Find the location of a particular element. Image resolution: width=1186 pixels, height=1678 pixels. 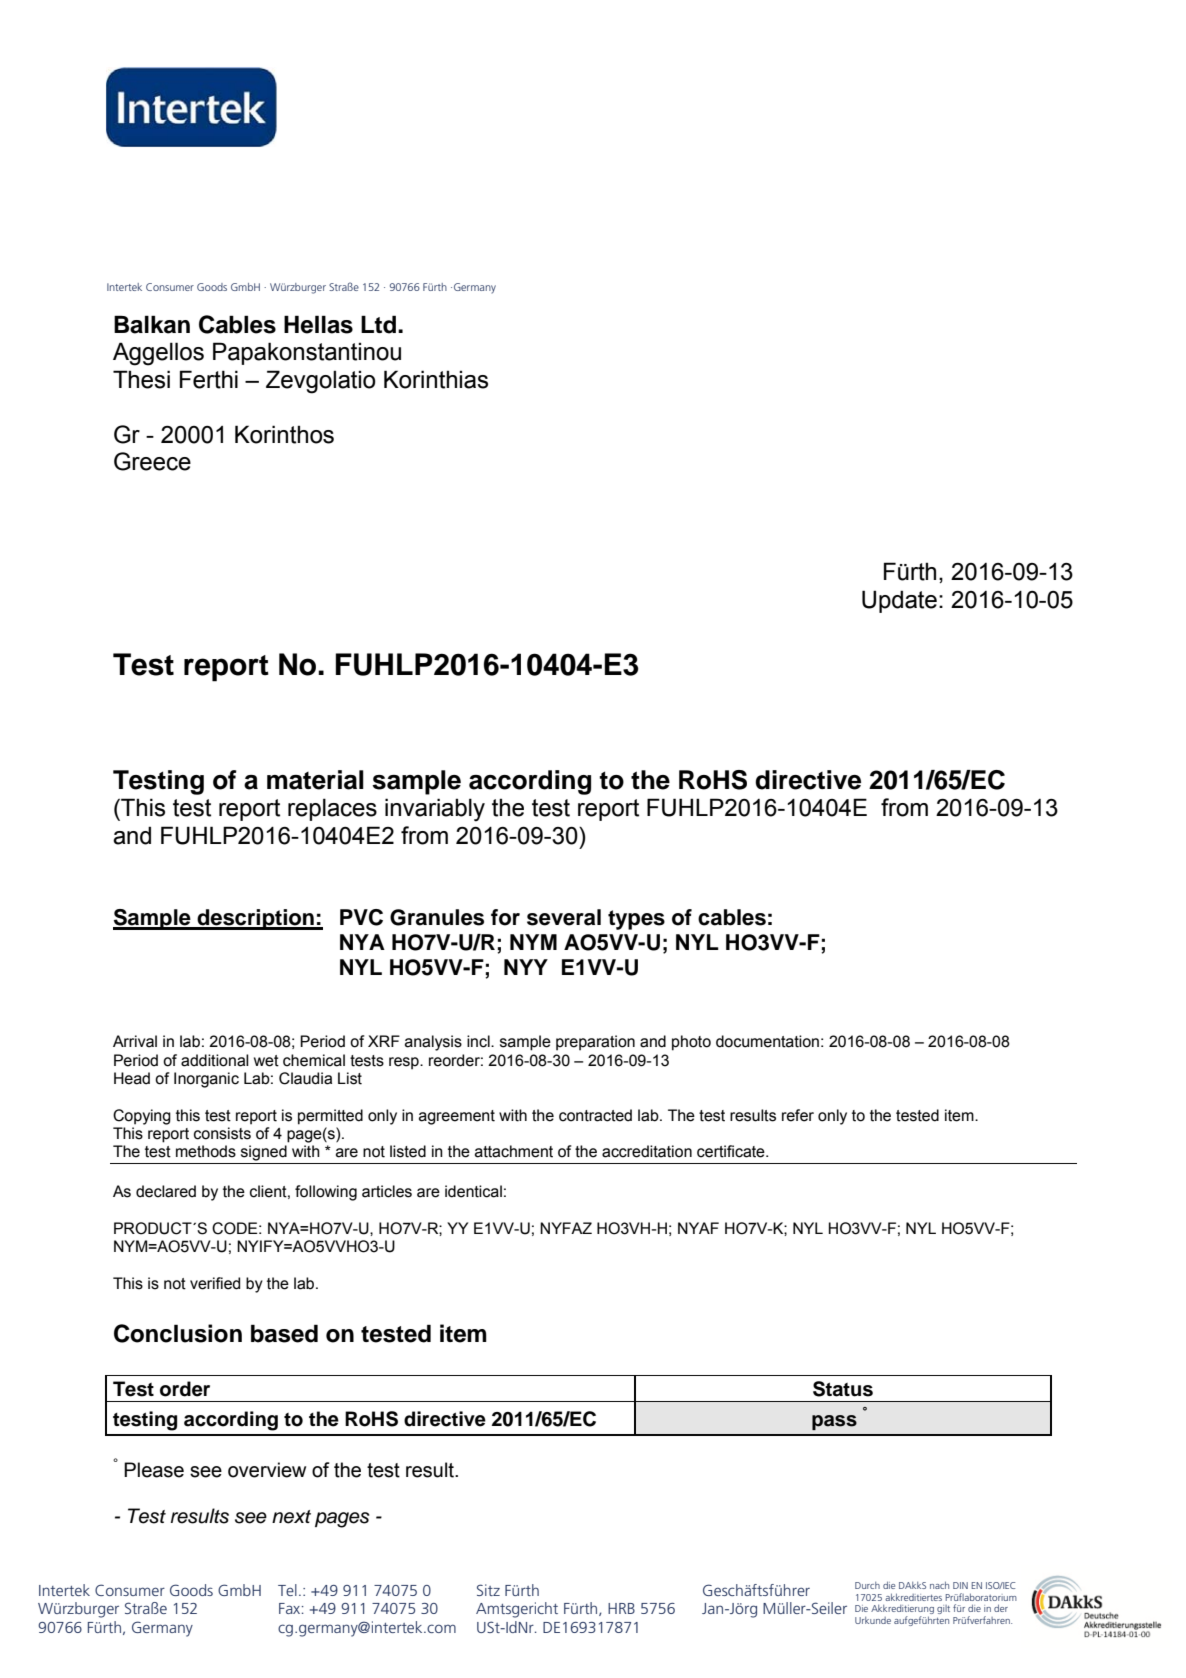

Update is located at coordinates (899, 601).
